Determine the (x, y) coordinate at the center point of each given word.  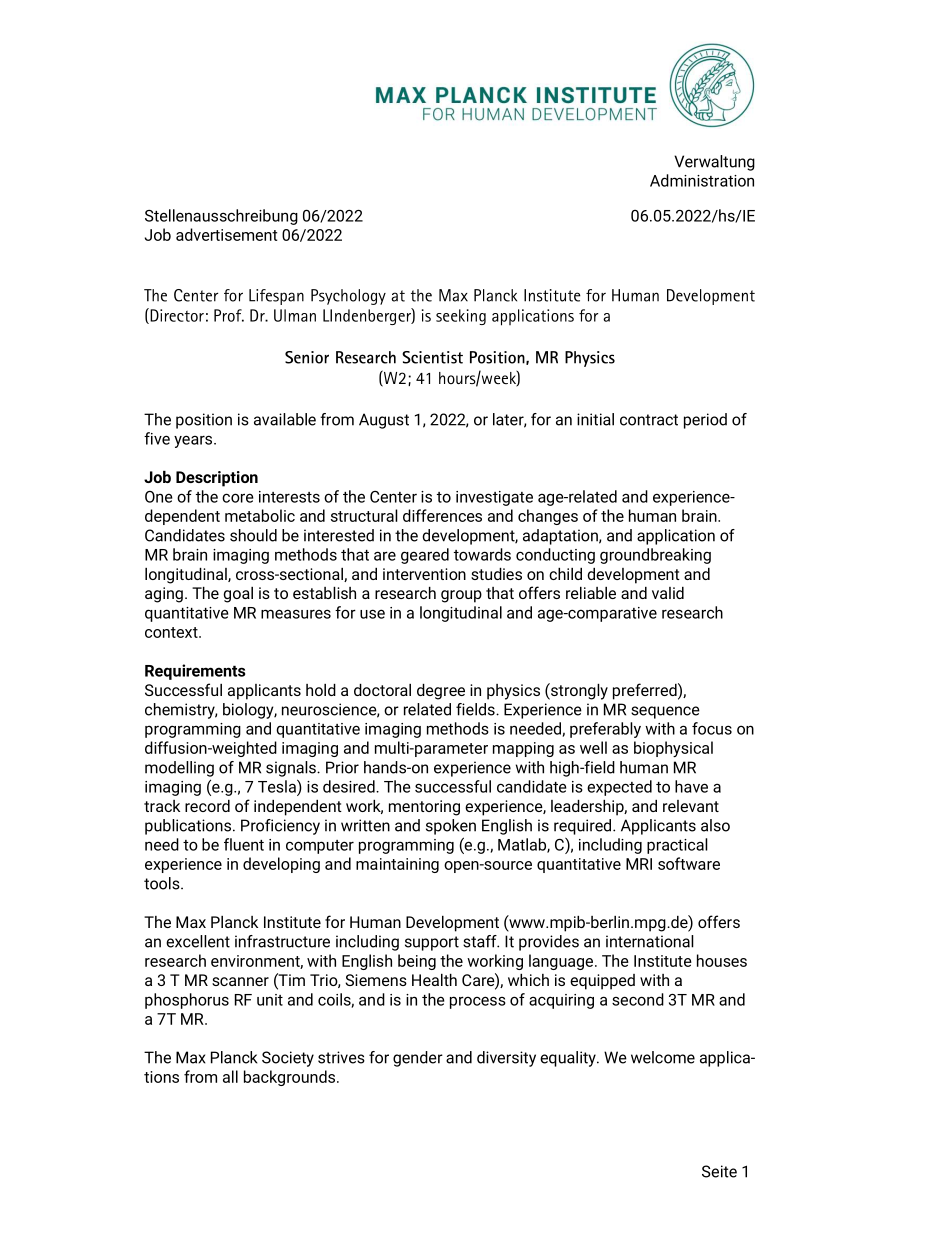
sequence (665, 712)
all (230, 1076)
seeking (461, 317)
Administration (702, 180)
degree (441, 692)
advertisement (226, 234)
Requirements (195, 672)
